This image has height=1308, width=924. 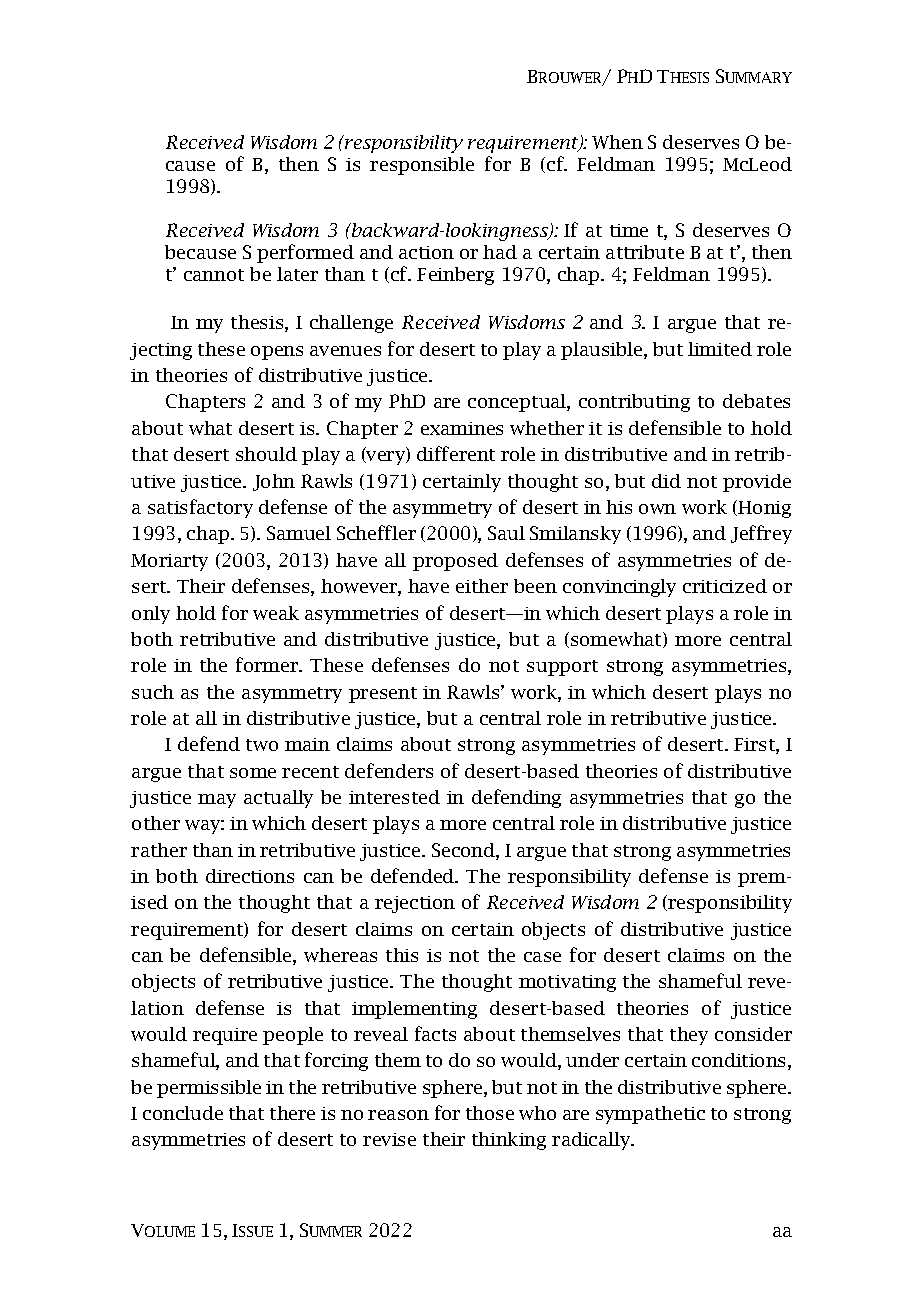 I want to click on cannot, so click(x=214, y=275).
